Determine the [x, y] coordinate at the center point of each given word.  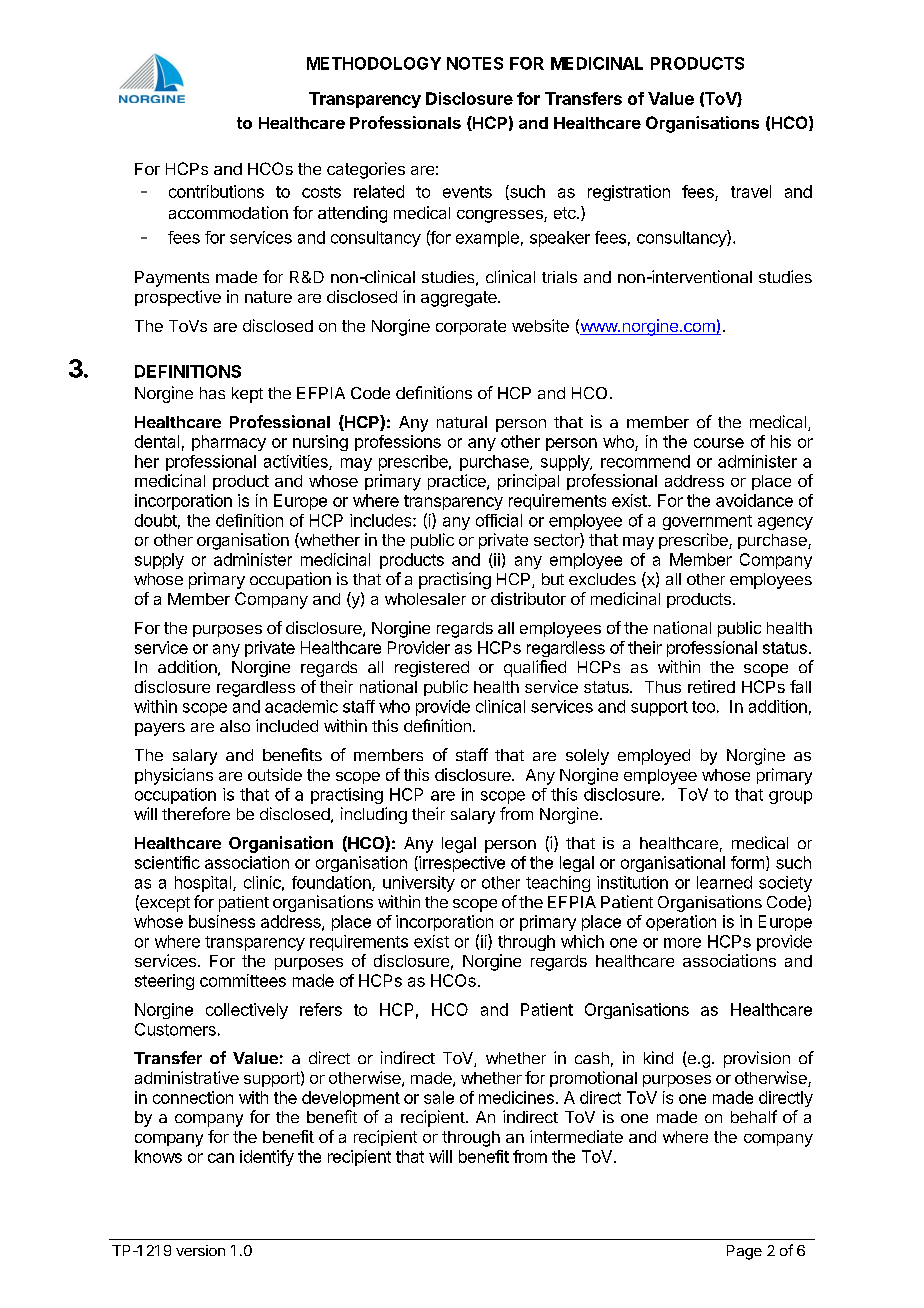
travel [751, 191]
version [200, 1250]
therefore [196, 813]
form [747, 862]
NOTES [475, 63]
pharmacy [229, 443]
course [719, 443]
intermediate [576, 1136]
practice [458, 482]
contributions [216, 191]
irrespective [461, 864]
